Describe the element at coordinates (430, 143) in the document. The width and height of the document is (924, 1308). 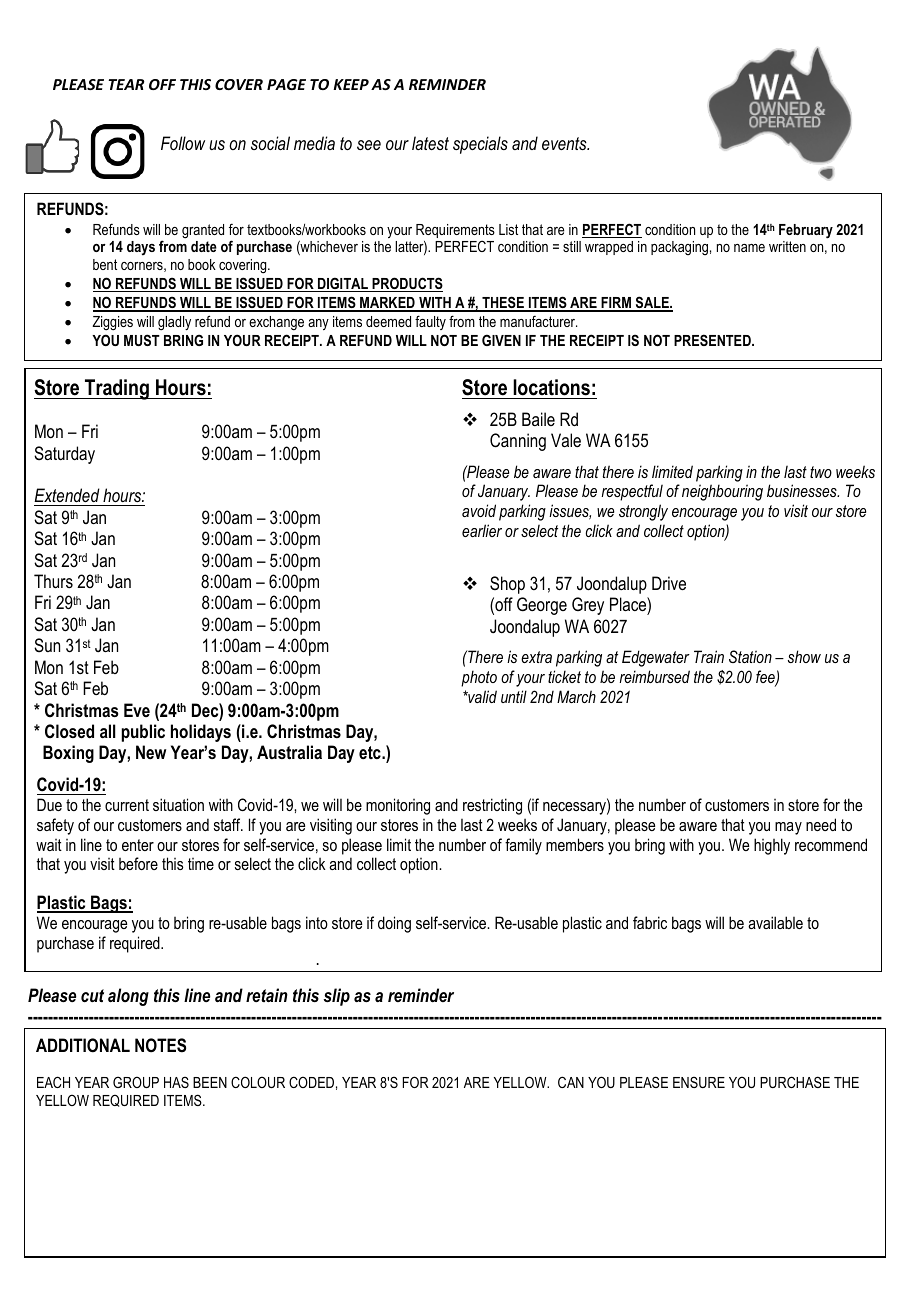
I see `latest` at that location.
